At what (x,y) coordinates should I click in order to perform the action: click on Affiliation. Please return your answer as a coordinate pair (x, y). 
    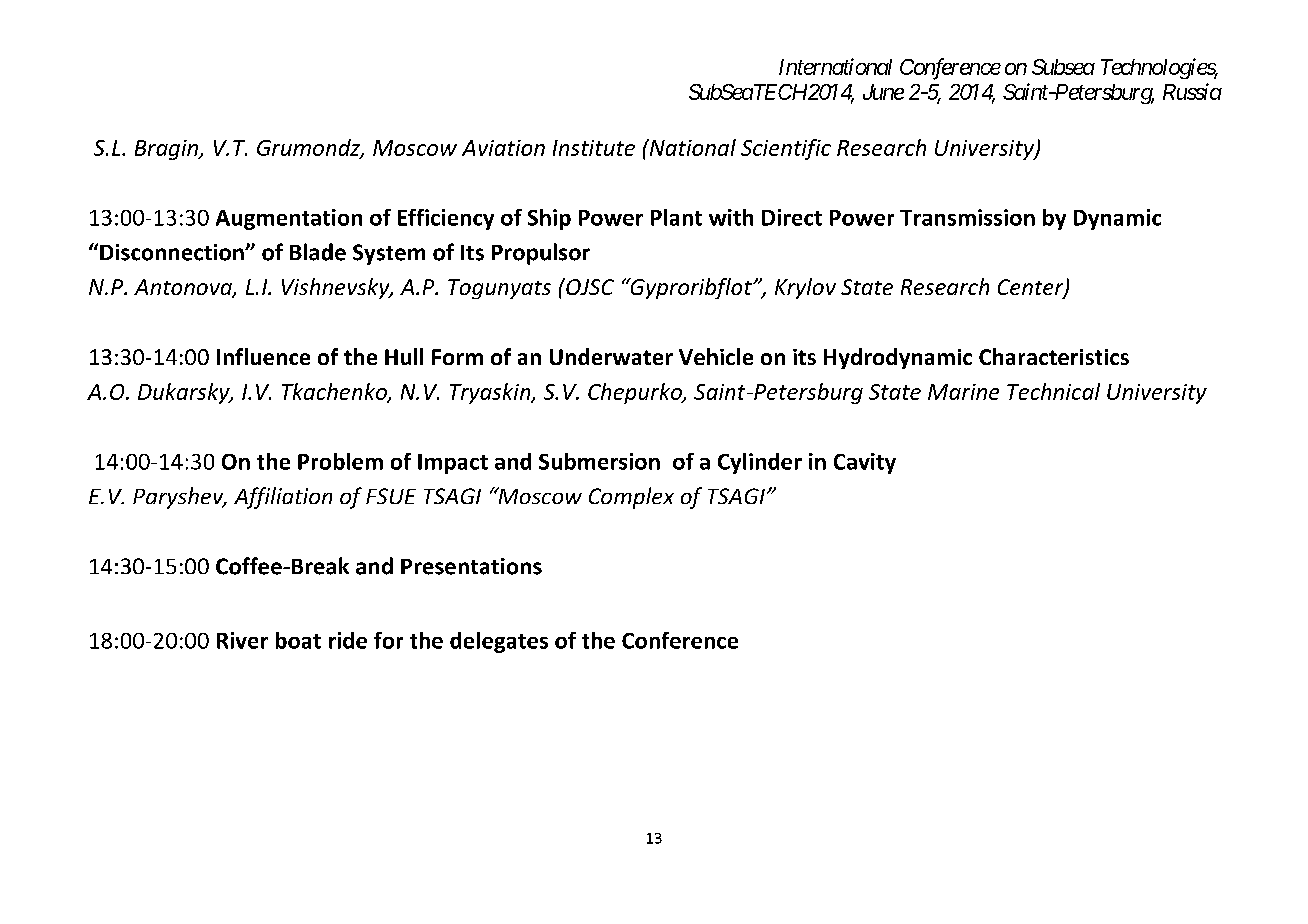
    Looking at the image, I should click on (283, 498).
